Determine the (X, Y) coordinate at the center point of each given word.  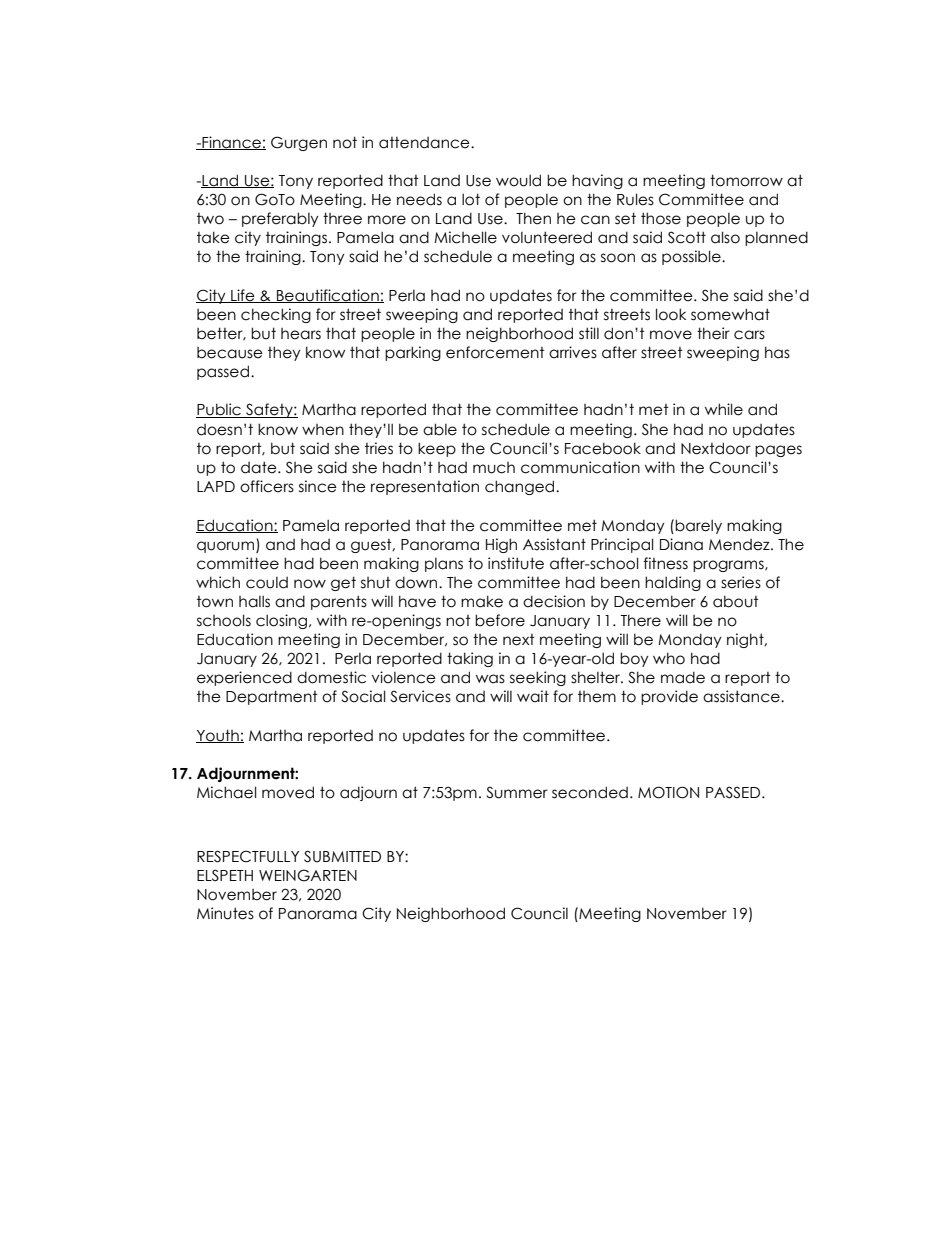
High (501, 545)
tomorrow (746, 180)
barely (698, 526)
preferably (280, 219)
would (518, 180)
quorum (227, 547)
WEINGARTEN (308, 875)
